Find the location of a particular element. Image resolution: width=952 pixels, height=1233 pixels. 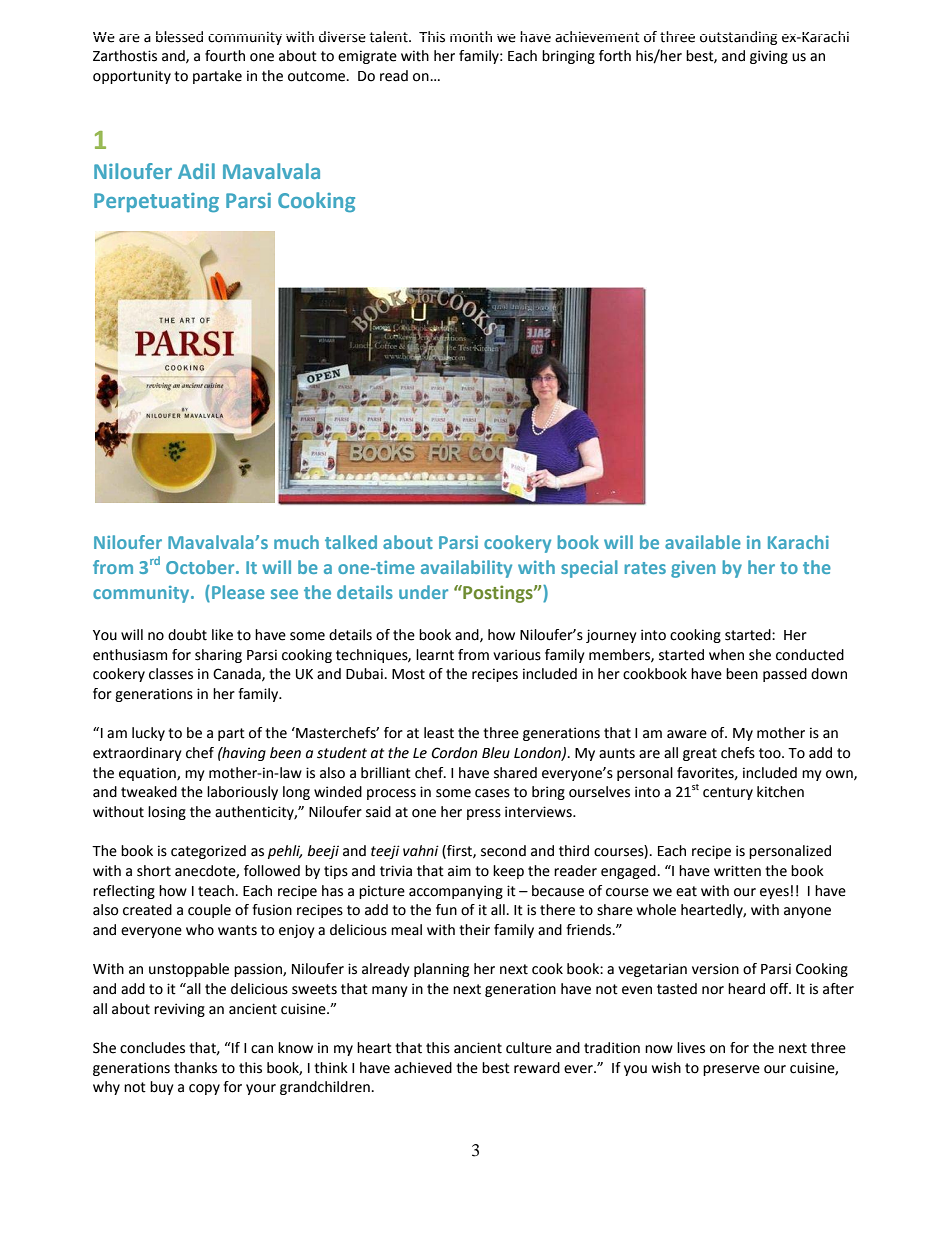

talked is located at coordinates (351, 542).
